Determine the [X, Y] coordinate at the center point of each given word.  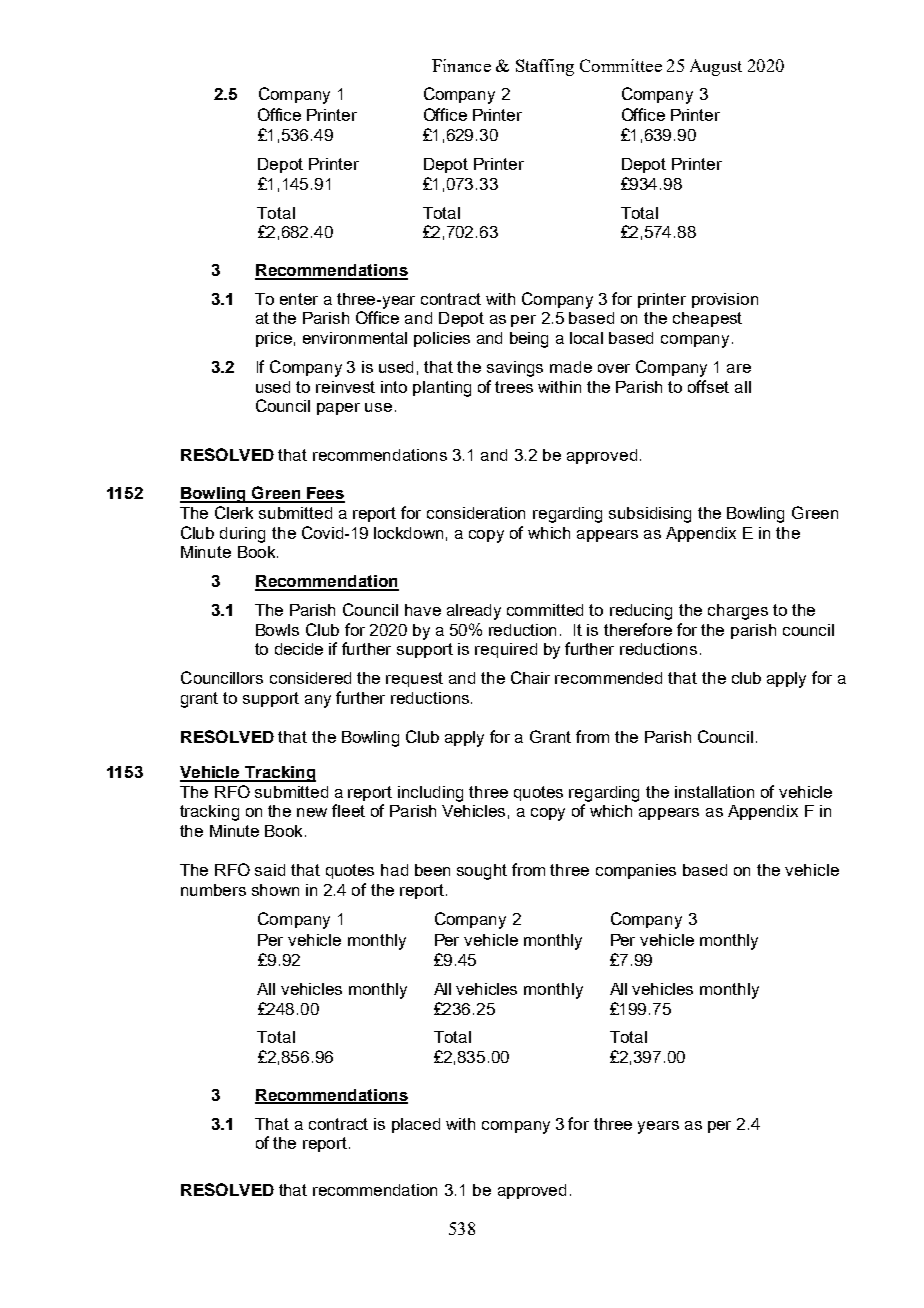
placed [416, 1125]
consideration [476, 513]
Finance [461, 65]
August [716, 67]
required [506, 650]
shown [275, 890]
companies [636, 871]
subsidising [650, 515]
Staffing [545, 67]
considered [310, 678]
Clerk [234, 512]
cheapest [707, 319]
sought [482, 872]
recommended [608, 678]
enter [299, 299]
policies [442, 339]
